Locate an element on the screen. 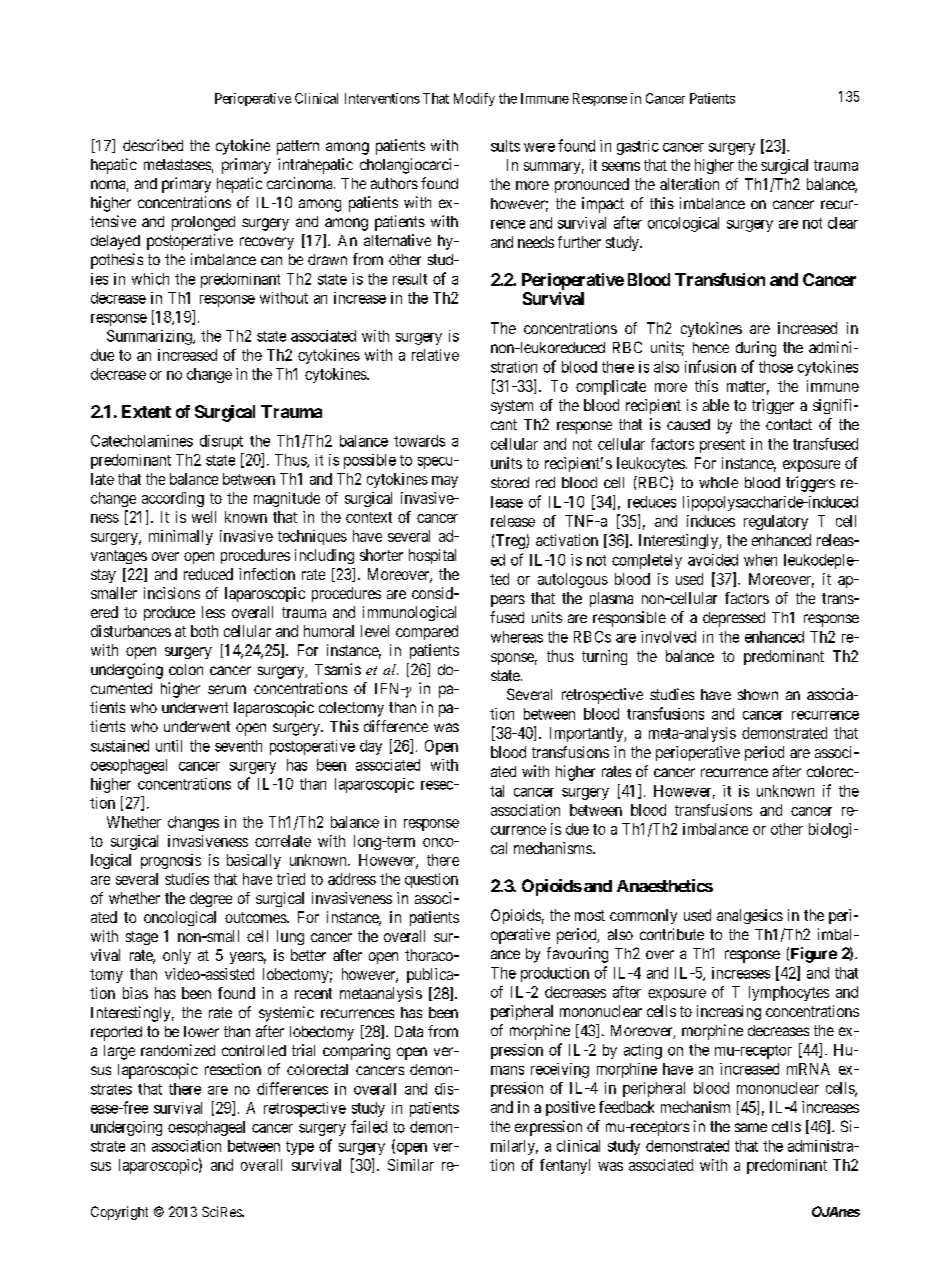 The width and height of the screenshot is (948, 1288). according is located at coordinates (173, 499).
